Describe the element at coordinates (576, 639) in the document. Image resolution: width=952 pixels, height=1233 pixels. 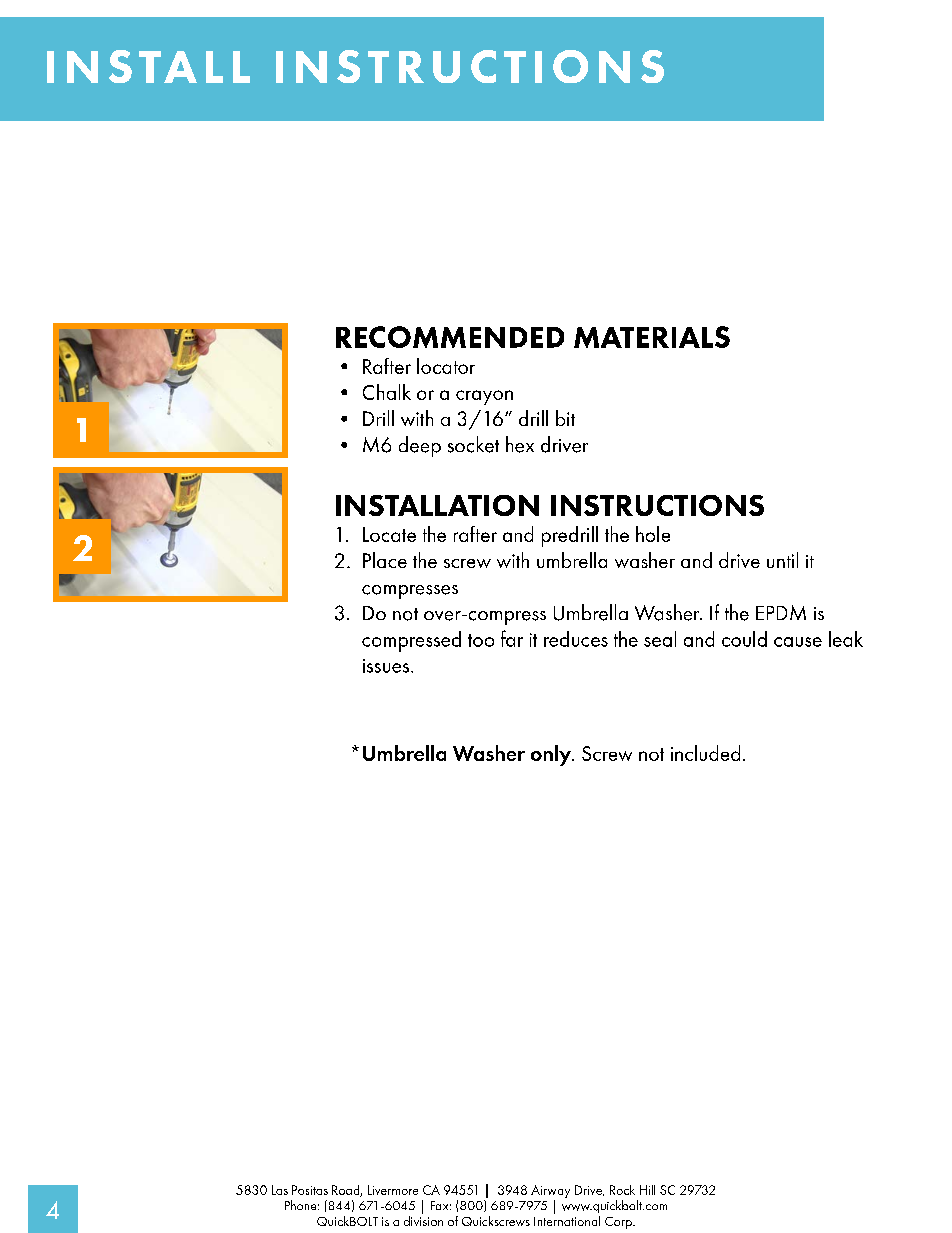
I see `reduces` at that location.
